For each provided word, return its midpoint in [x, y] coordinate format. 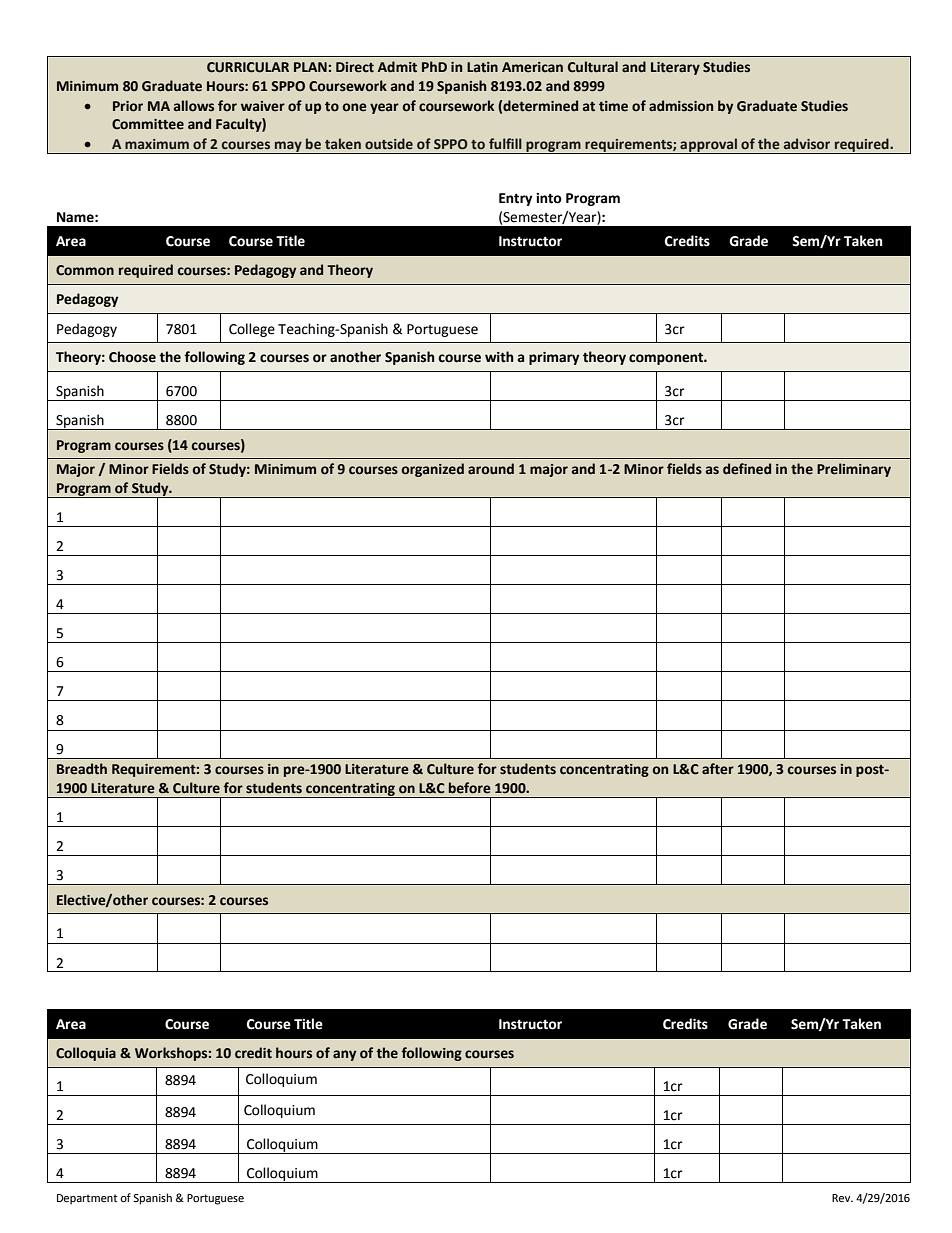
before [470, 788]
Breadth [82, 769]
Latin [482, 67]
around [491, 469]
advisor [807, 143]
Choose [132, 357]
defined [747, 469]
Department [87, 1199]
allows [194, 106]
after [718, 769]
